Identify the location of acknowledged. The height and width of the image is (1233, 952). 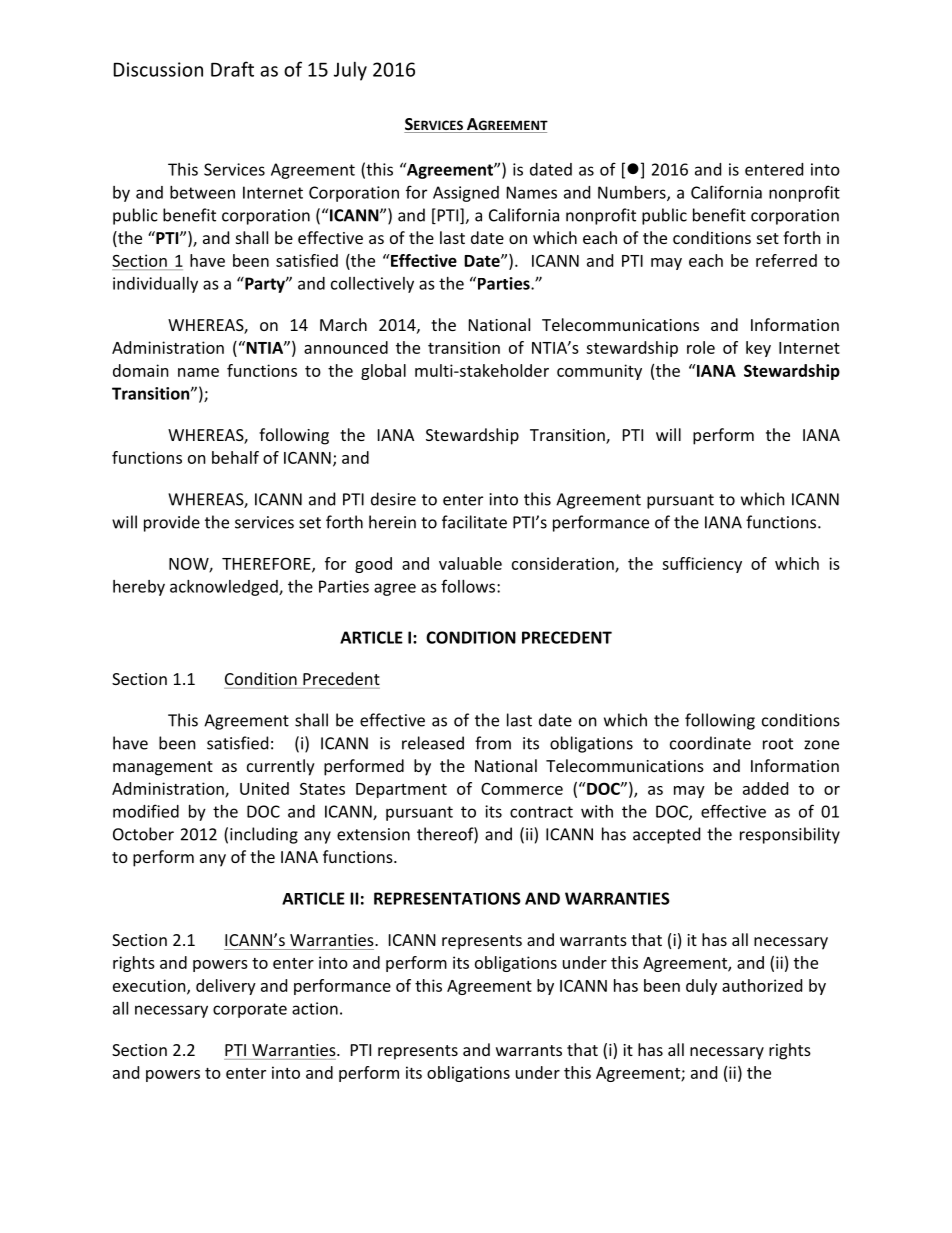
(225, 588).
